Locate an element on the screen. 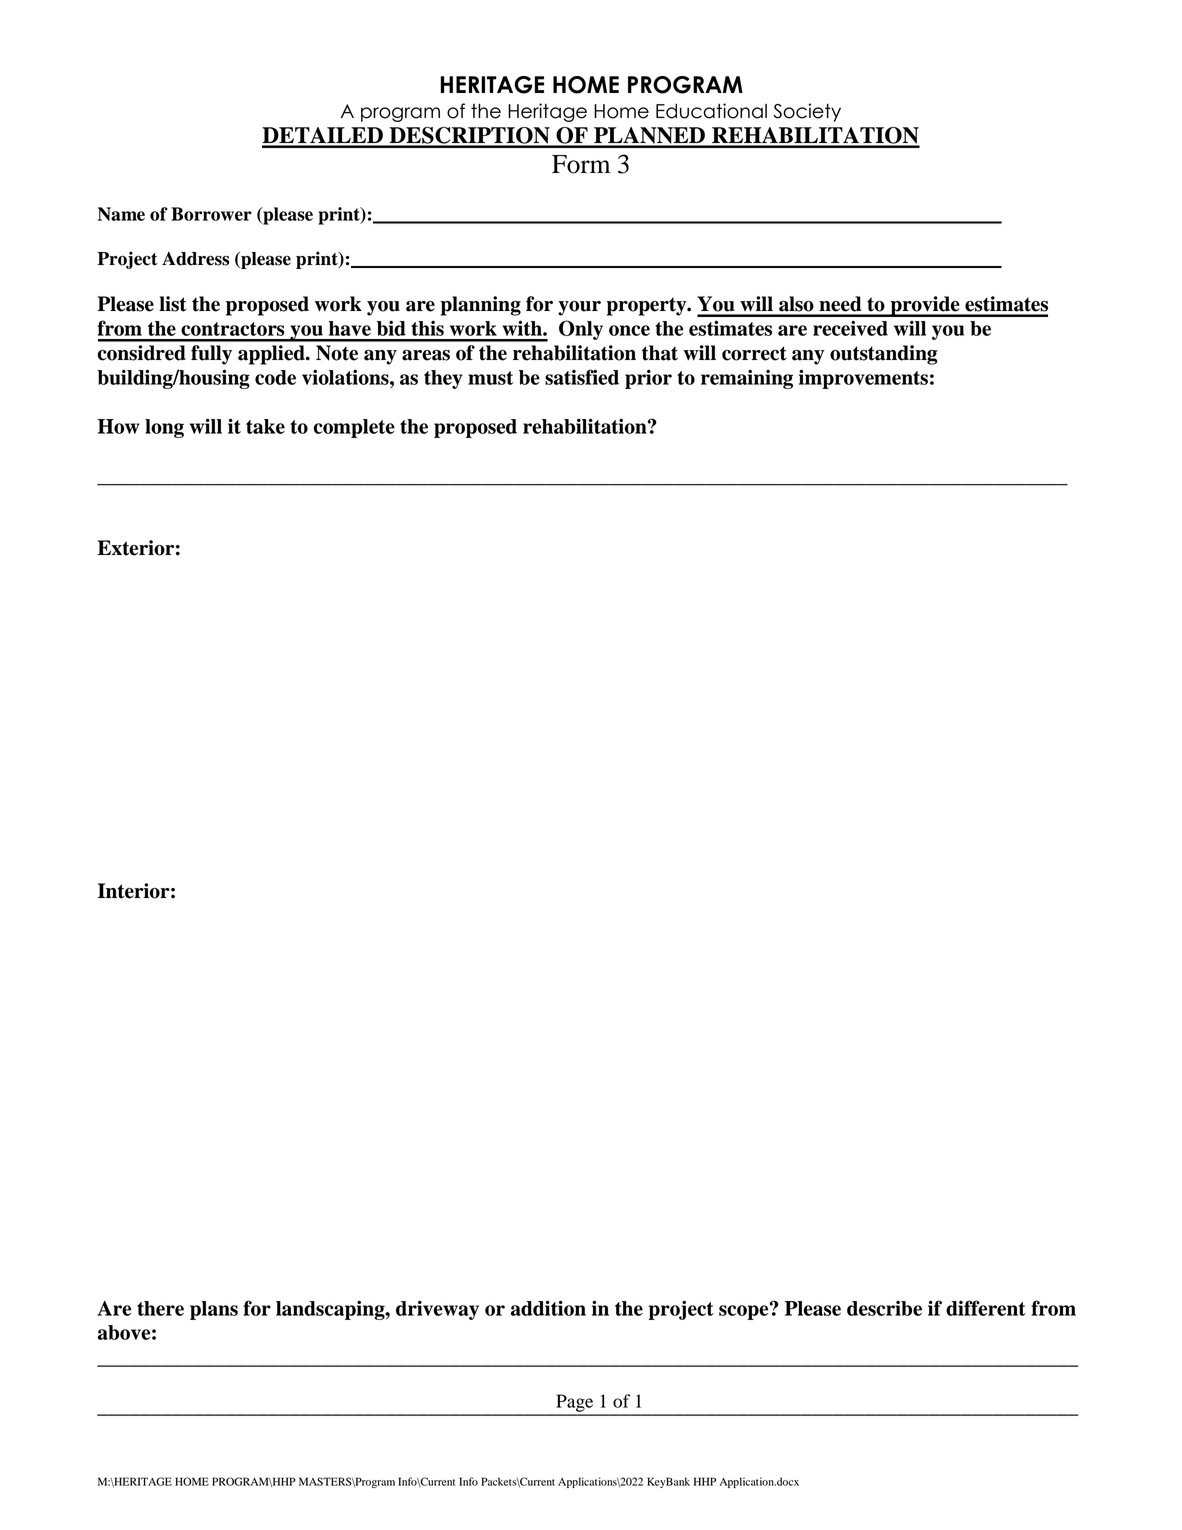 Image resolution: width=1182 pixels, height=1530 pixels. improvements is located at coordinates (863, 379).
